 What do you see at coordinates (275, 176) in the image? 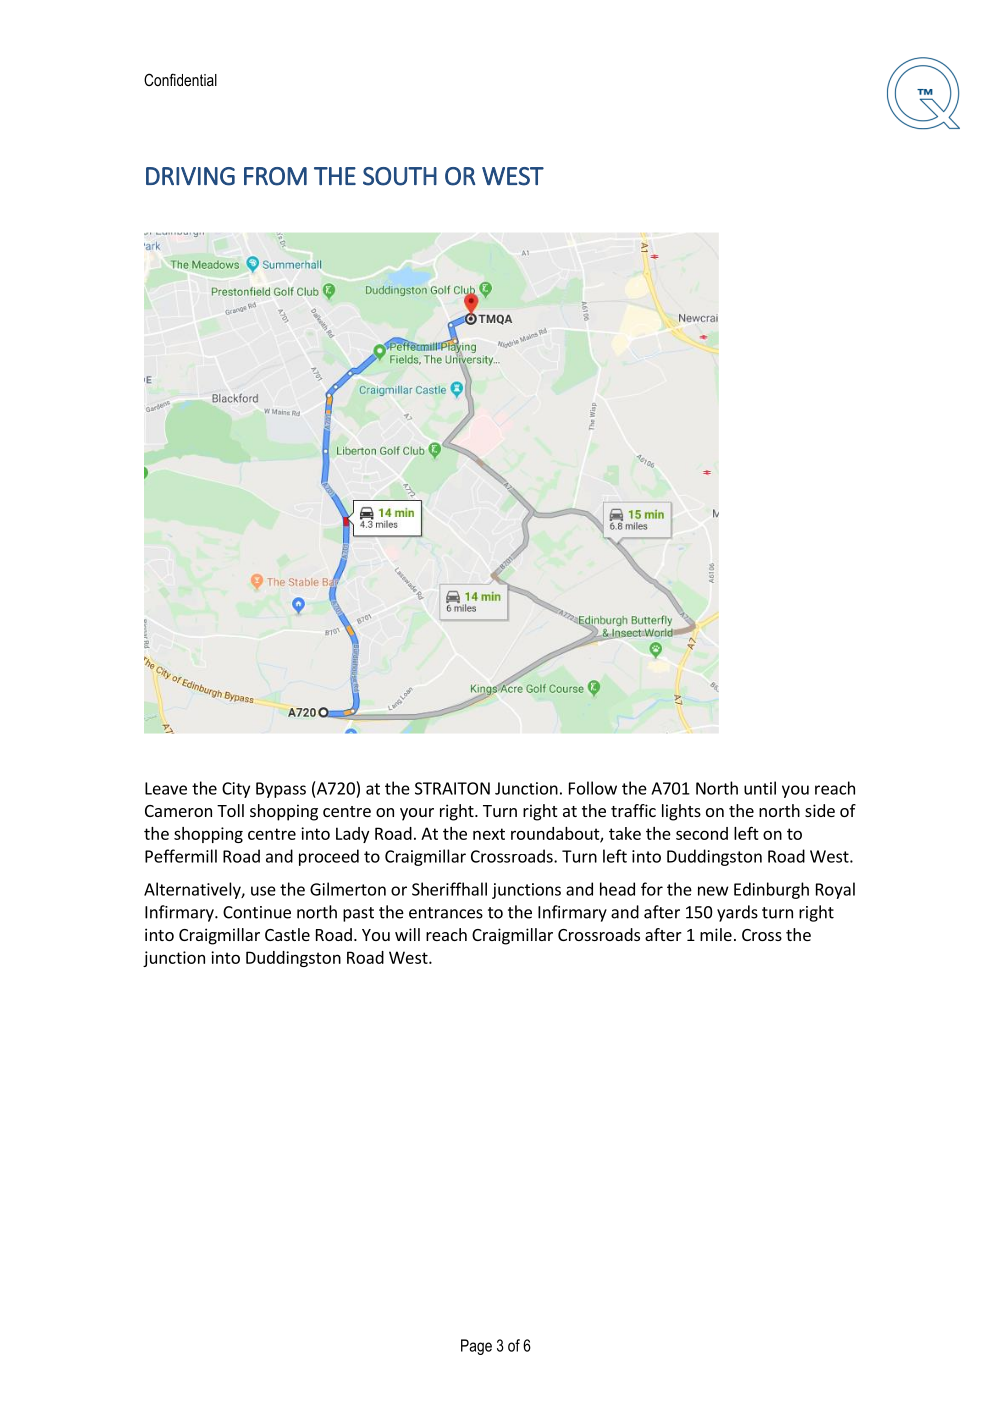
I see `FROM` at bounding box center [275, 176].
